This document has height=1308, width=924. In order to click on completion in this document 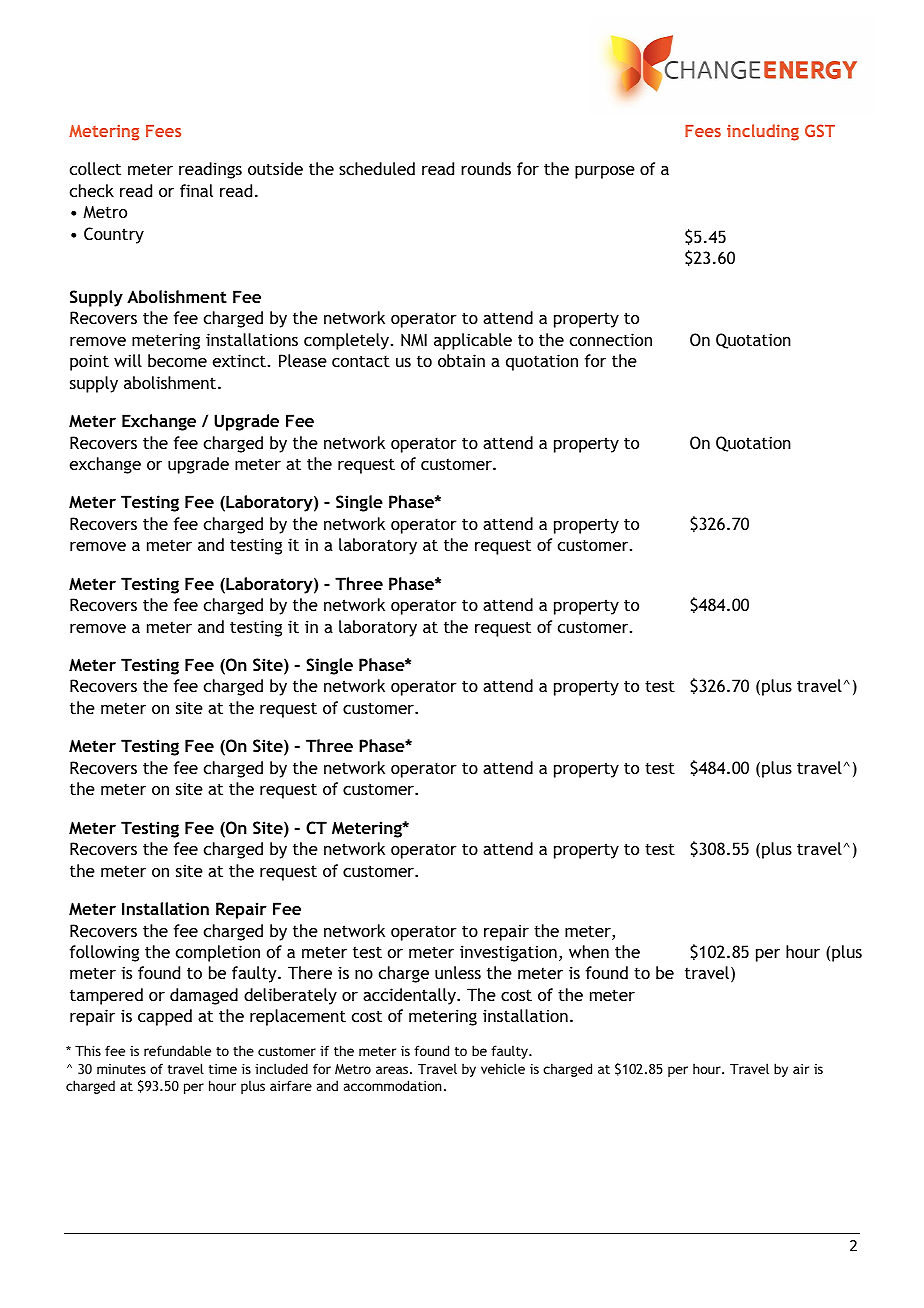, I will do `click(218, 953)`.
